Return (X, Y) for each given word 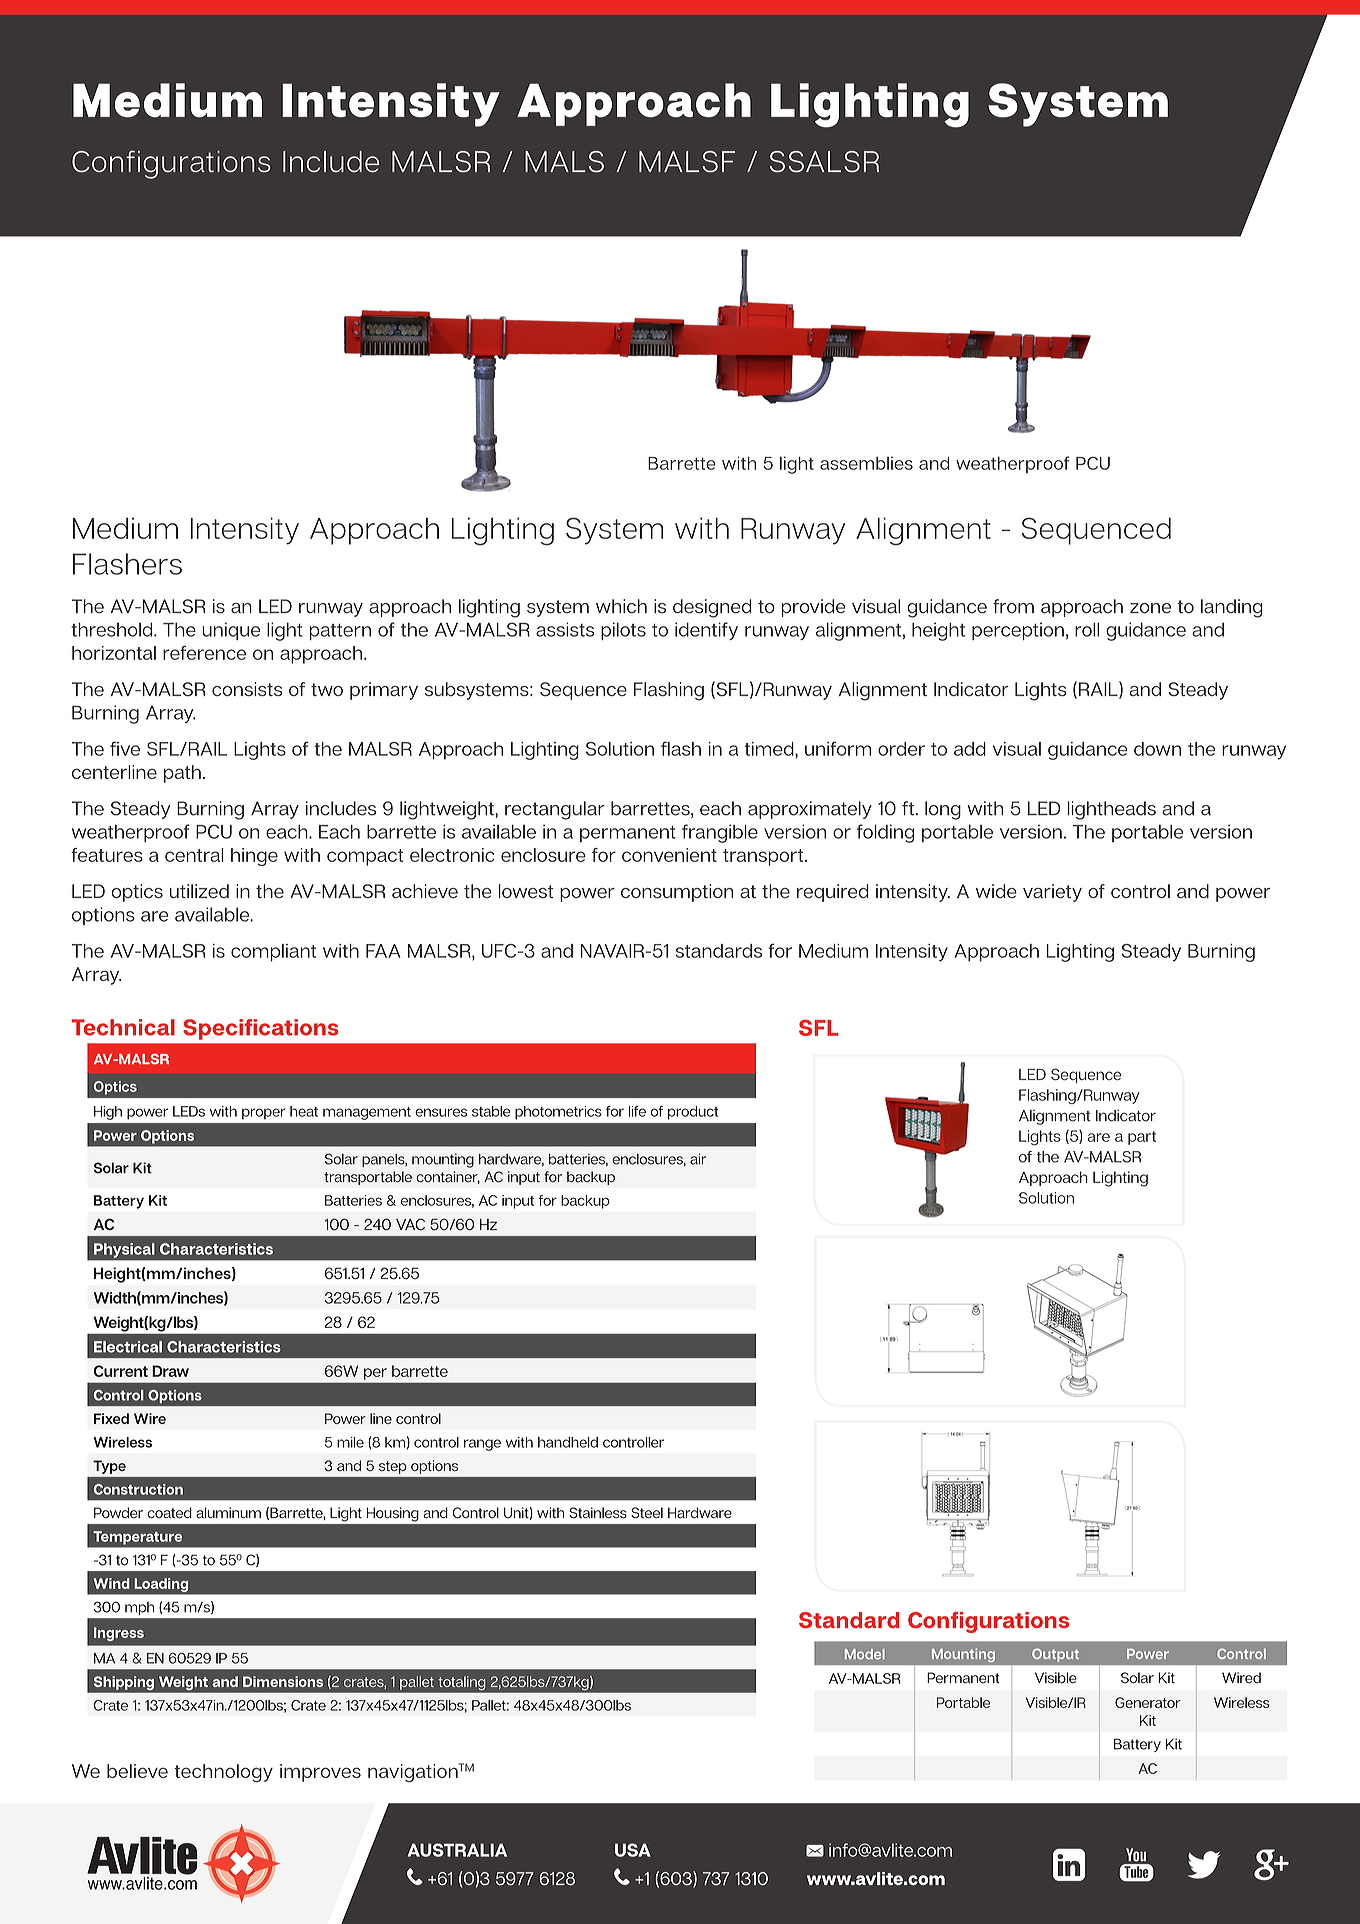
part (1142, 1138)
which (621, 606)
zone (1150, 608)
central (194, 855)
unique (231, 631)
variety (1052, 893)
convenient (669, 855)
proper (264, 1114)
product (693, 1113)
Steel (647, 1513)
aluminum (228, 1513)
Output (1055, 1655)
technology (223, 1773)
